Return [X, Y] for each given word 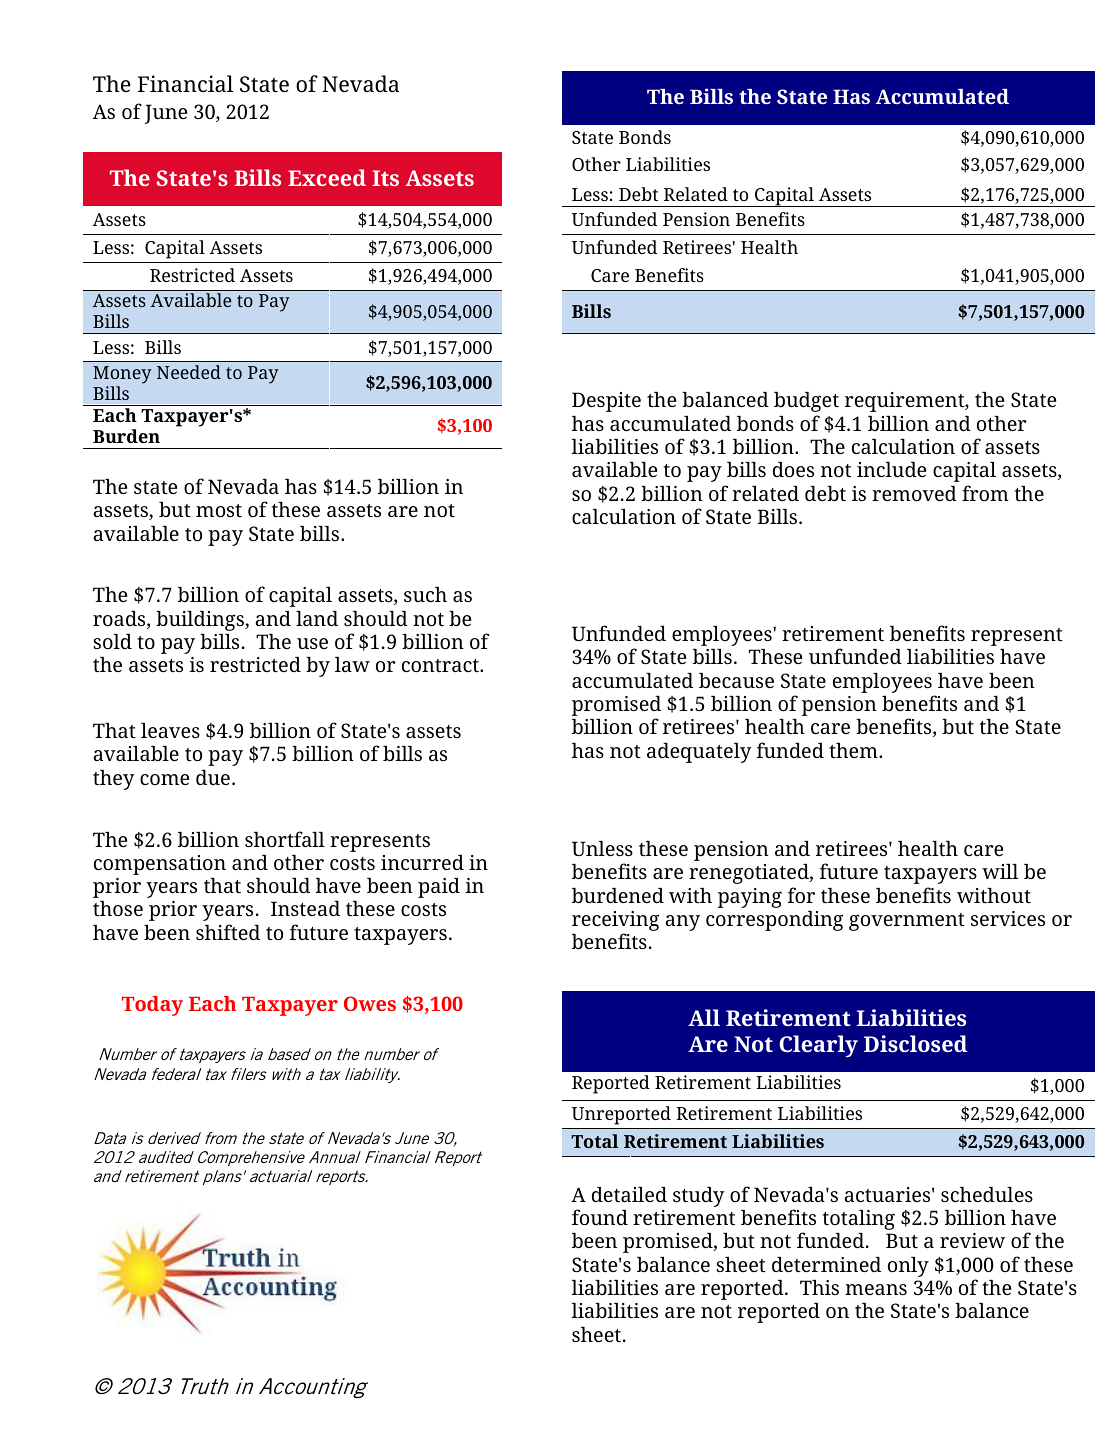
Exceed [327, 177]
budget [806, 402]
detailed [629, 1194]
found [600, 1217]
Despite [606, 402]
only [908, 1267]
